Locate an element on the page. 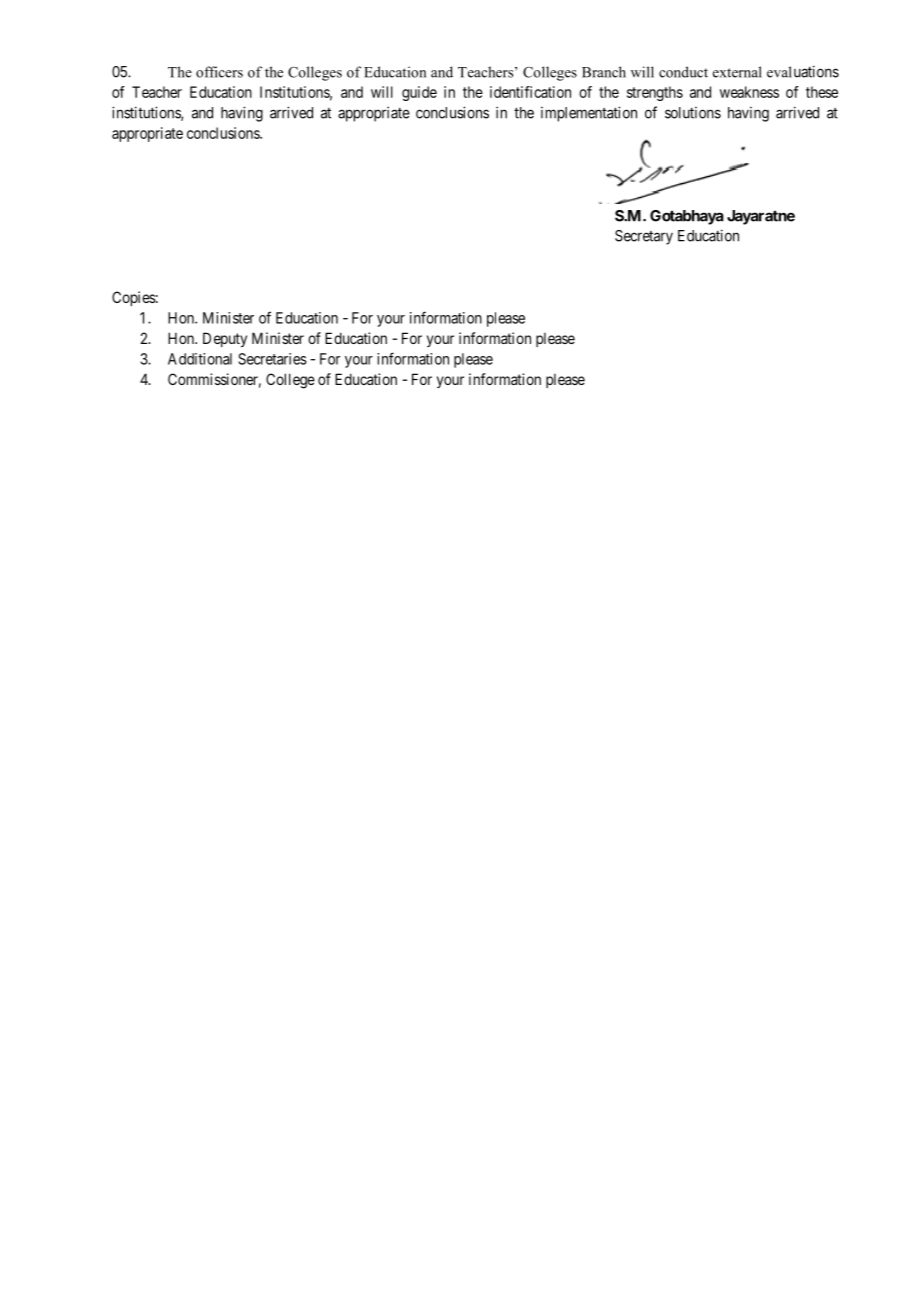  Deputy is located at coordinates (225, 339).
